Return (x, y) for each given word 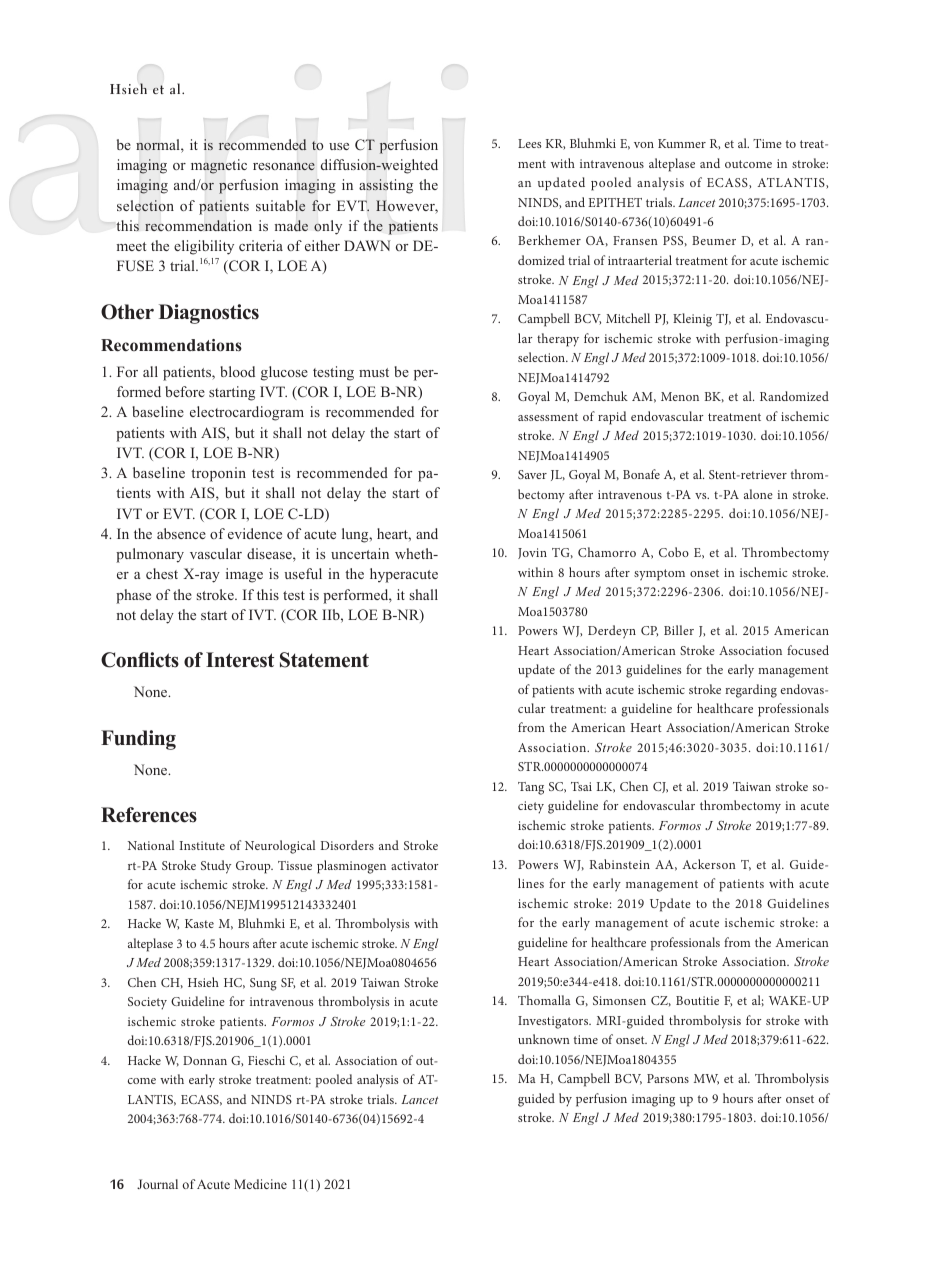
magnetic (219, 166)
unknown (544, 1039)
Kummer (682, 143)
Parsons (668, 1078)
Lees (529, 143)
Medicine (260, 1184)
